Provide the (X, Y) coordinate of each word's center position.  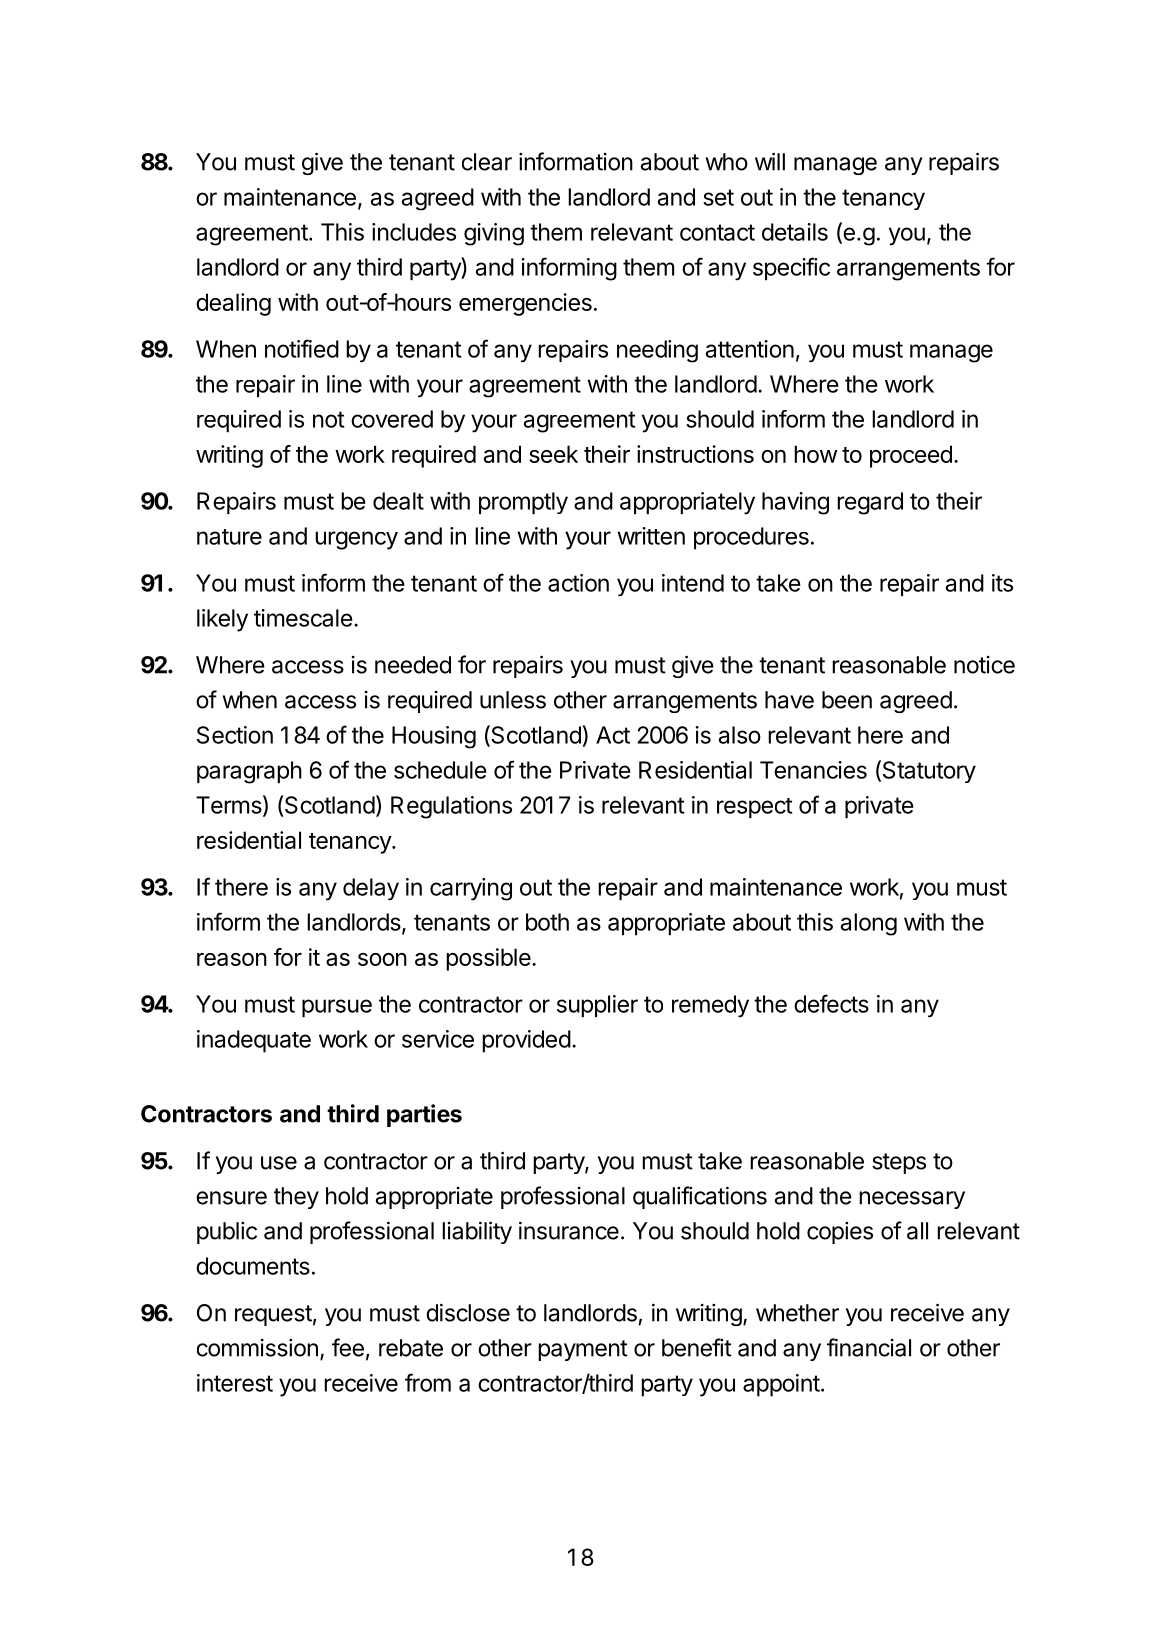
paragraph (249, 772)
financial (869, 1347)
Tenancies (813, 770)
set (718, 197)
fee (348, 1347)
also (740, 735)
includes (414, 232)
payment (583, 1350)
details (795, 232)
